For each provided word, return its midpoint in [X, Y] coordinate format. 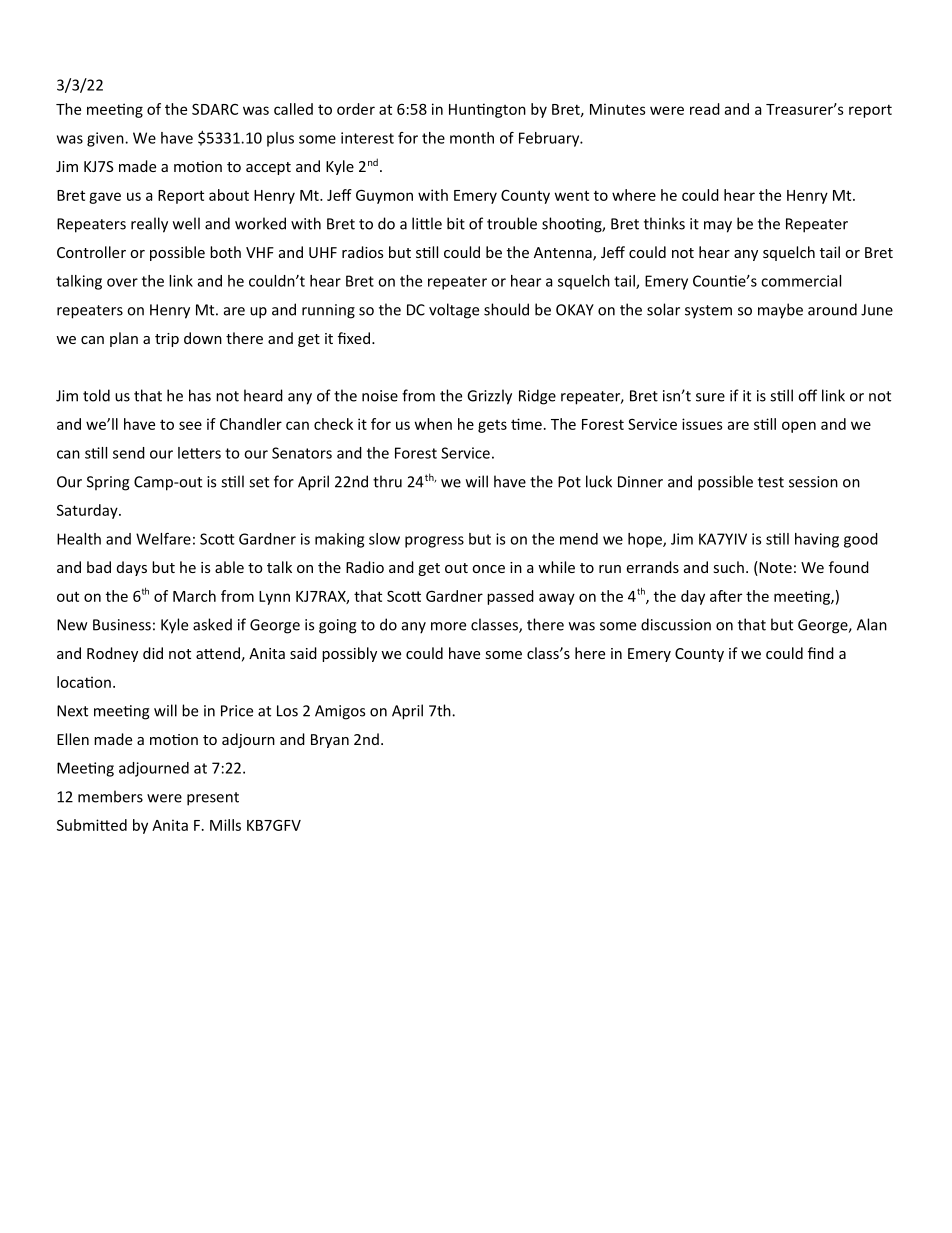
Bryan [330, 741]
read [705, 109]
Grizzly [489, 397]
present [213, 799]
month [472, 138]
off [807, 395]
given [106, 139]
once [488, 569]
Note [774, 568]
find [821, 653]
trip [167, 340]
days [132, 568]
